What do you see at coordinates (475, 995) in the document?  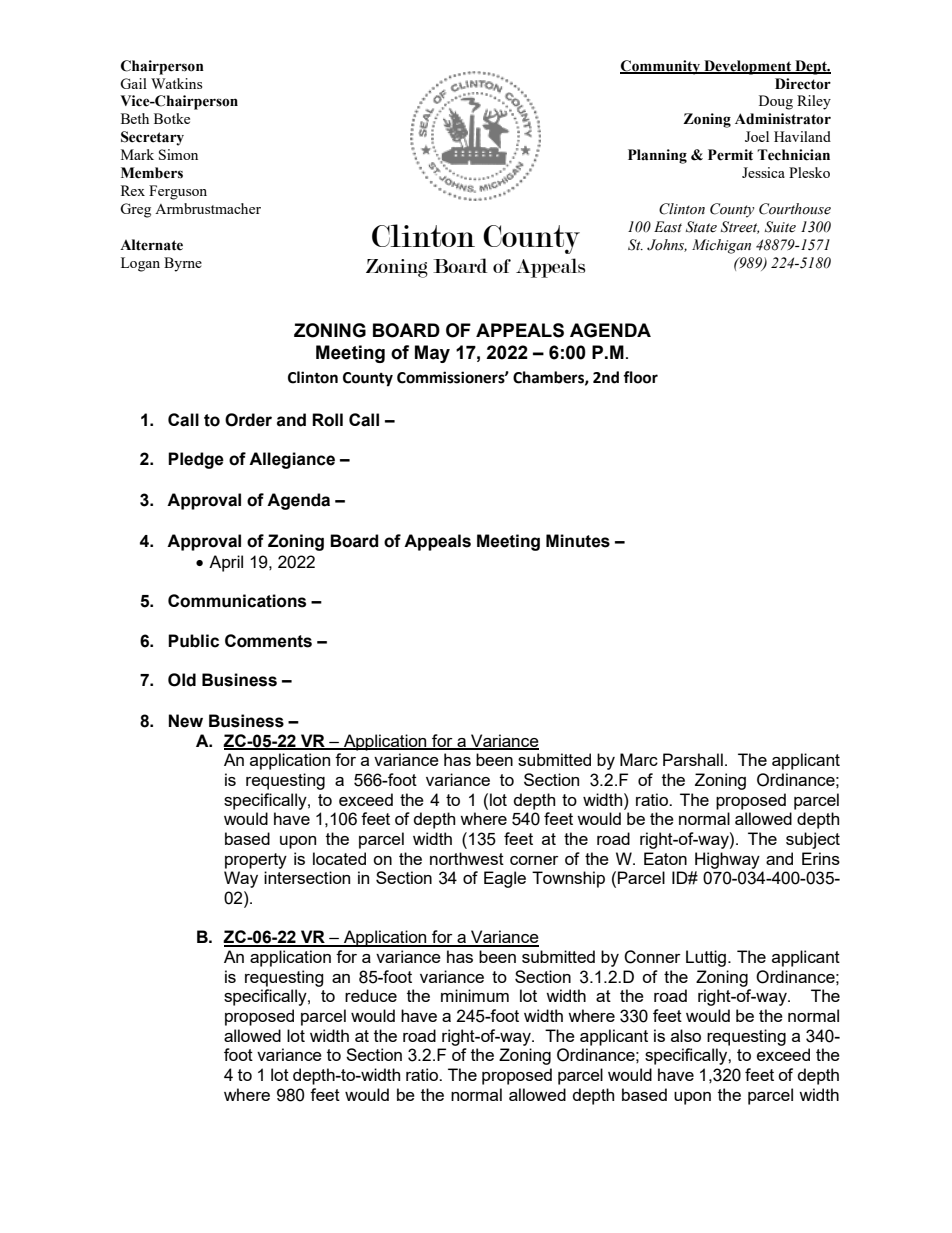 I see `minimum` at bounding box center [475, 995].
